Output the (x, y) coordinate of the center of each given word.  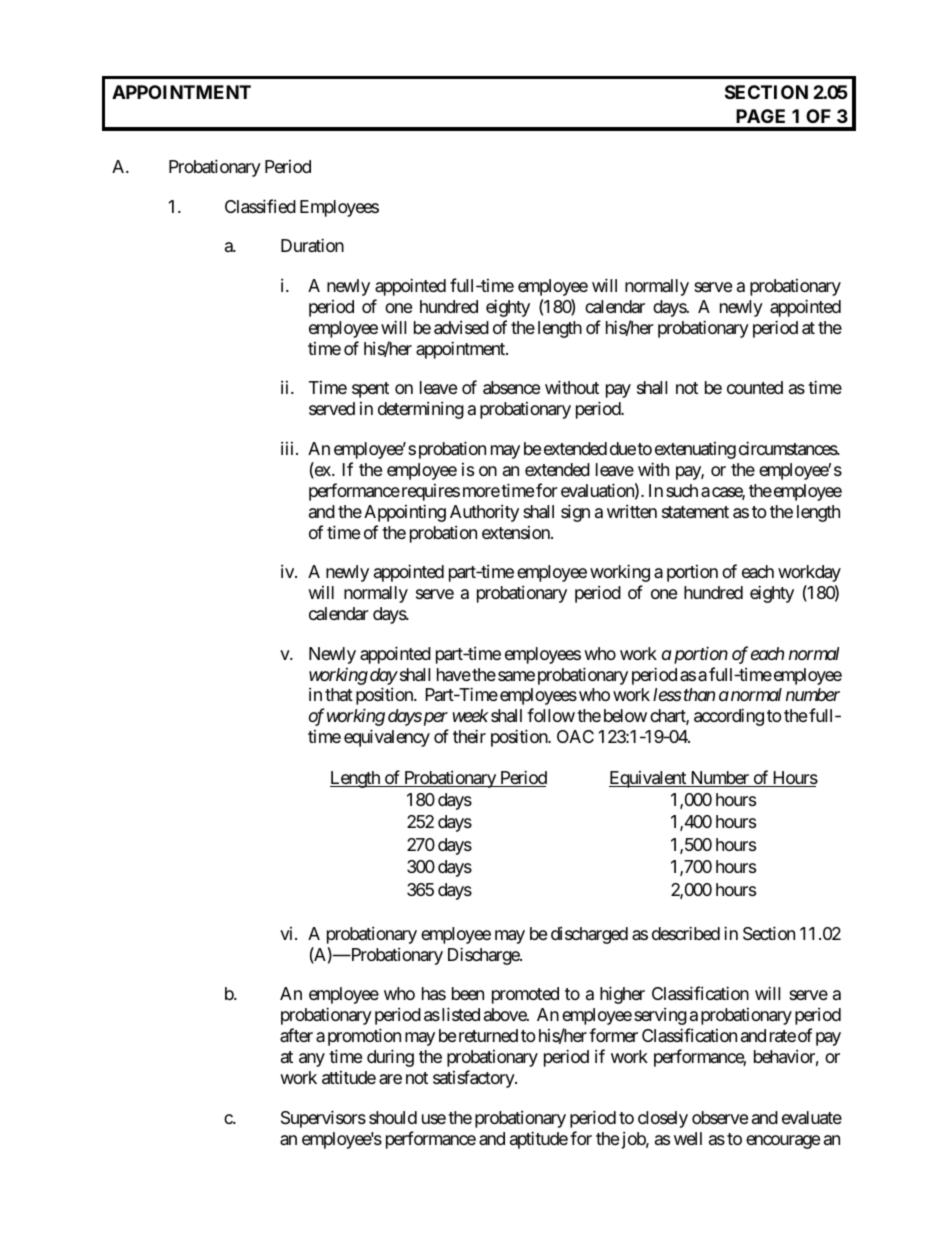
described (686, 933)
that (339, 694)
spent (370, 390)
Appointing (405, 513)
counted (755, 387)
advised (461, 327)
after (296, 1035)
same (516, 676)
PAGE (760, 116)
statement (695, 512)
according (729, 717)
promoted (525, 995)
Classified (260, 206)
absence (511, 388)
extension (517, 532)
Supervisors (323, 1119)
